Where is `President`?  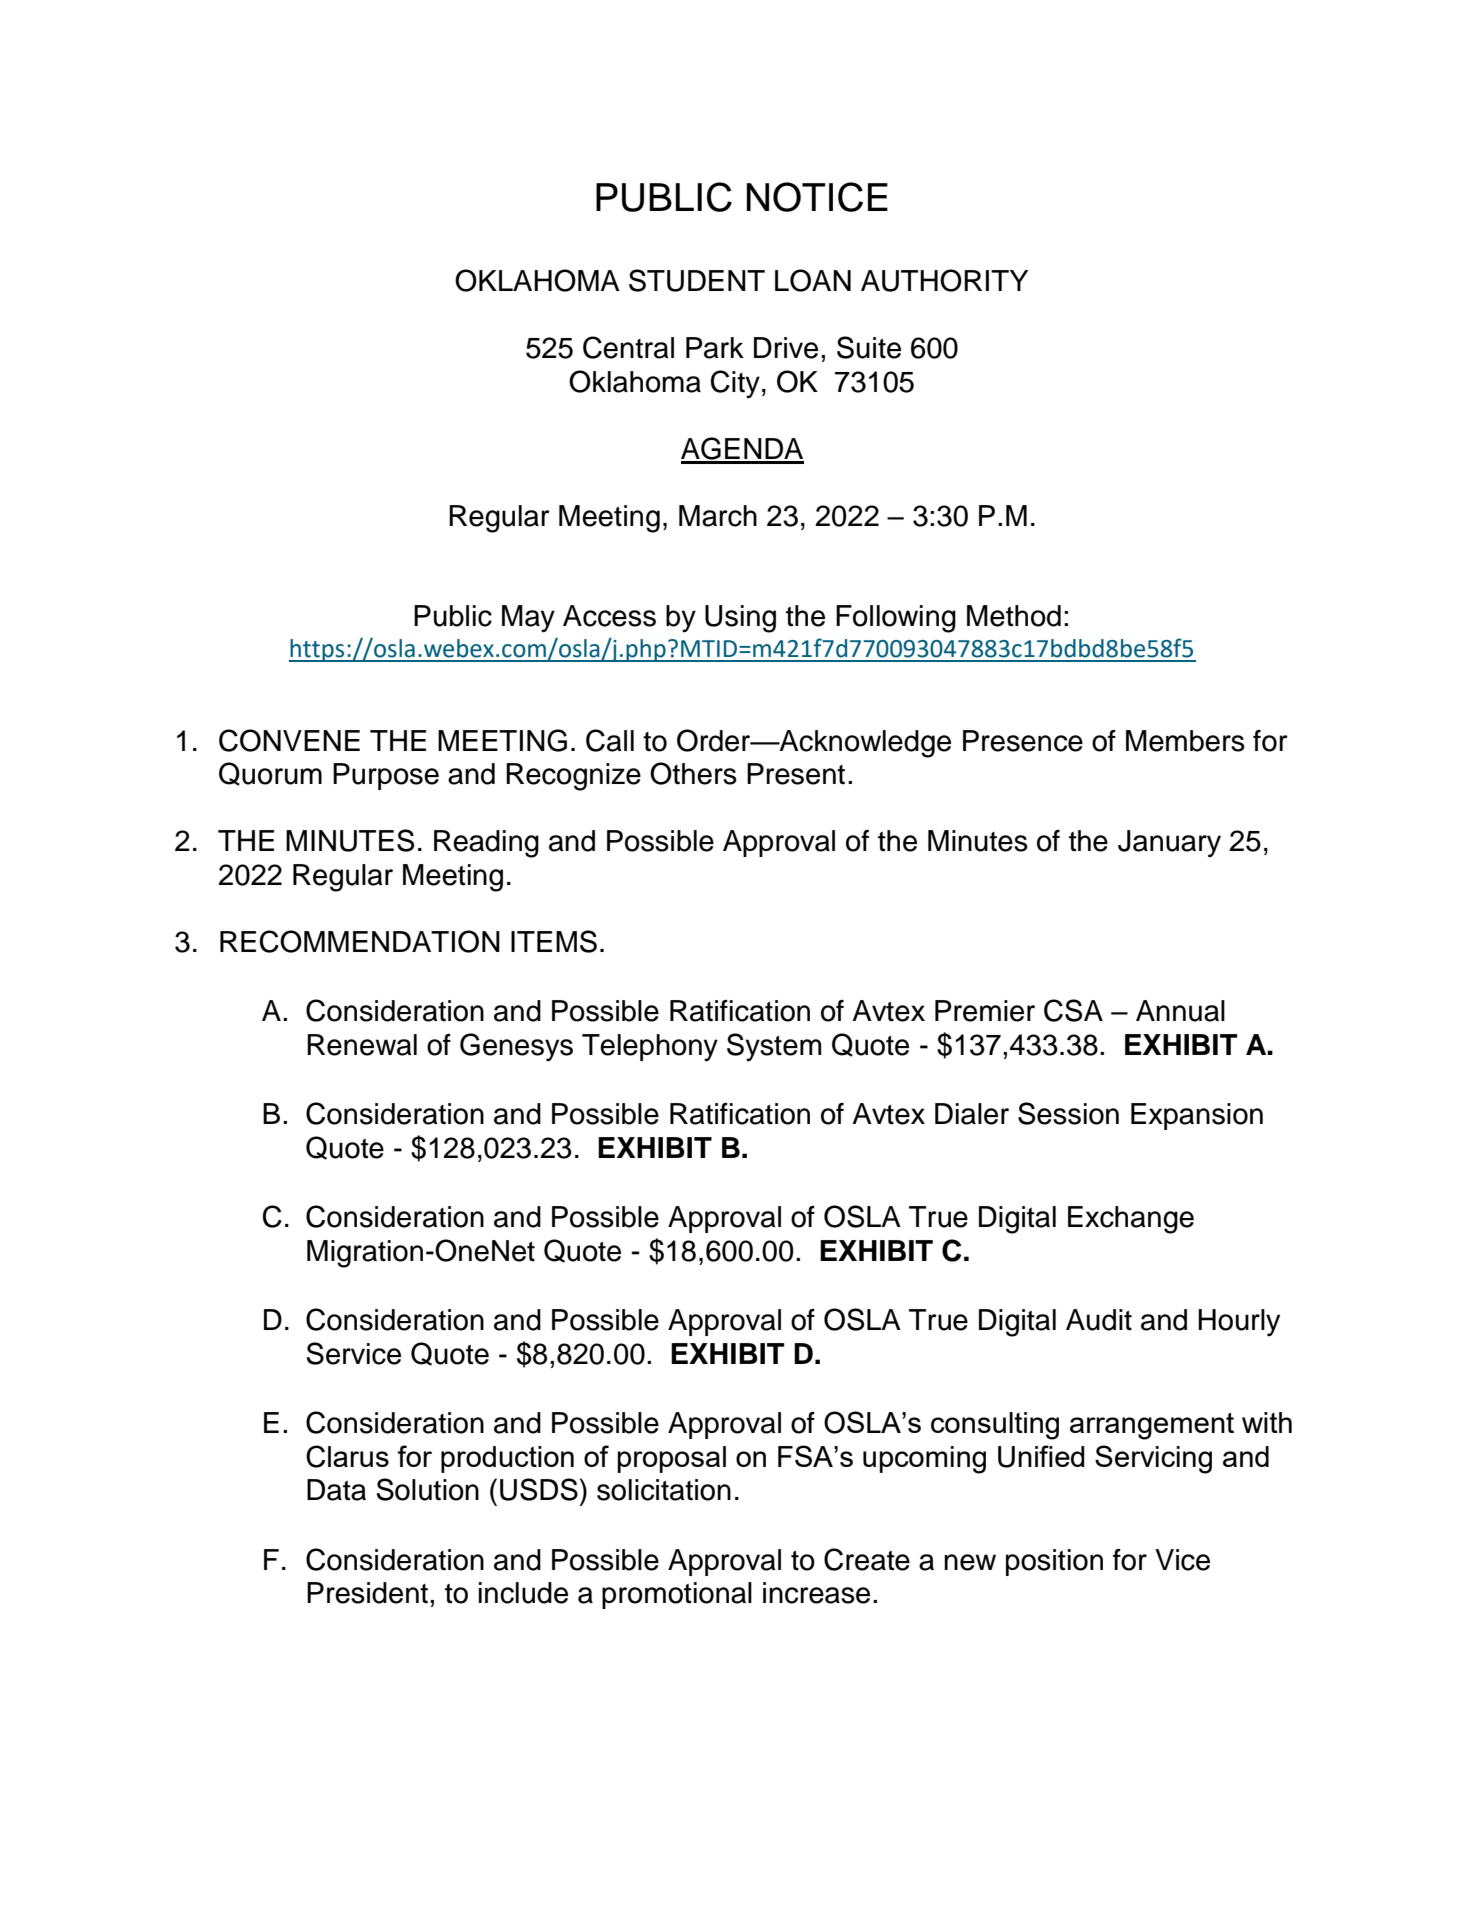
President is located at coordinates (367, 1593).
